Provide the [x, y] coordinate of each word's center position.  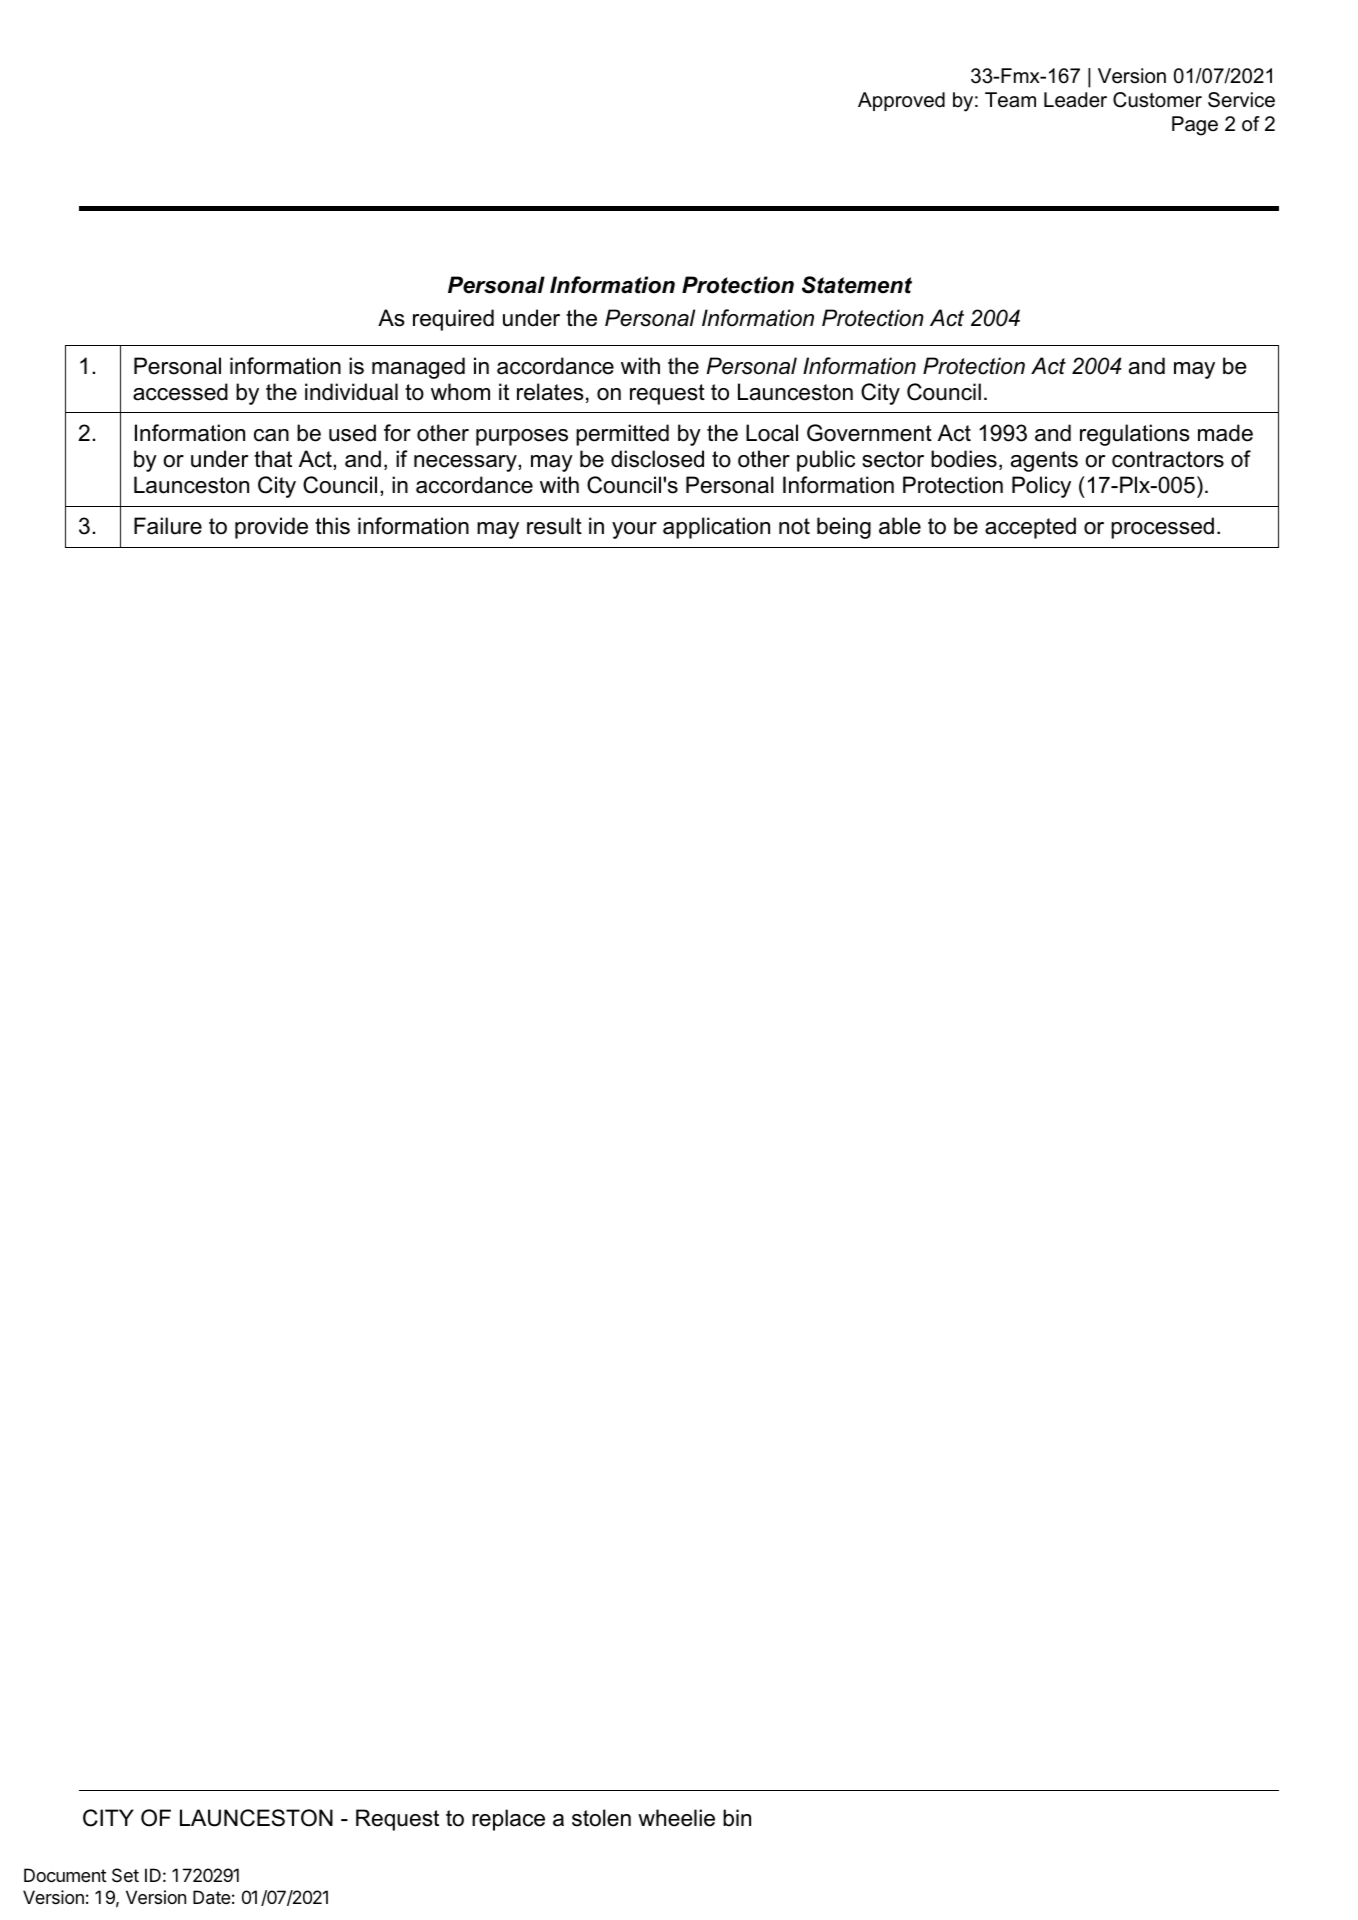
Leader [1075, 100]
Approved [901, 101]
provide [271, 528]
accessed [180, 392]
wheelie [676, 1818]
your [634, 530]
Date [211, 1897]
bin [737, 1818]
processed [1162, 528]
